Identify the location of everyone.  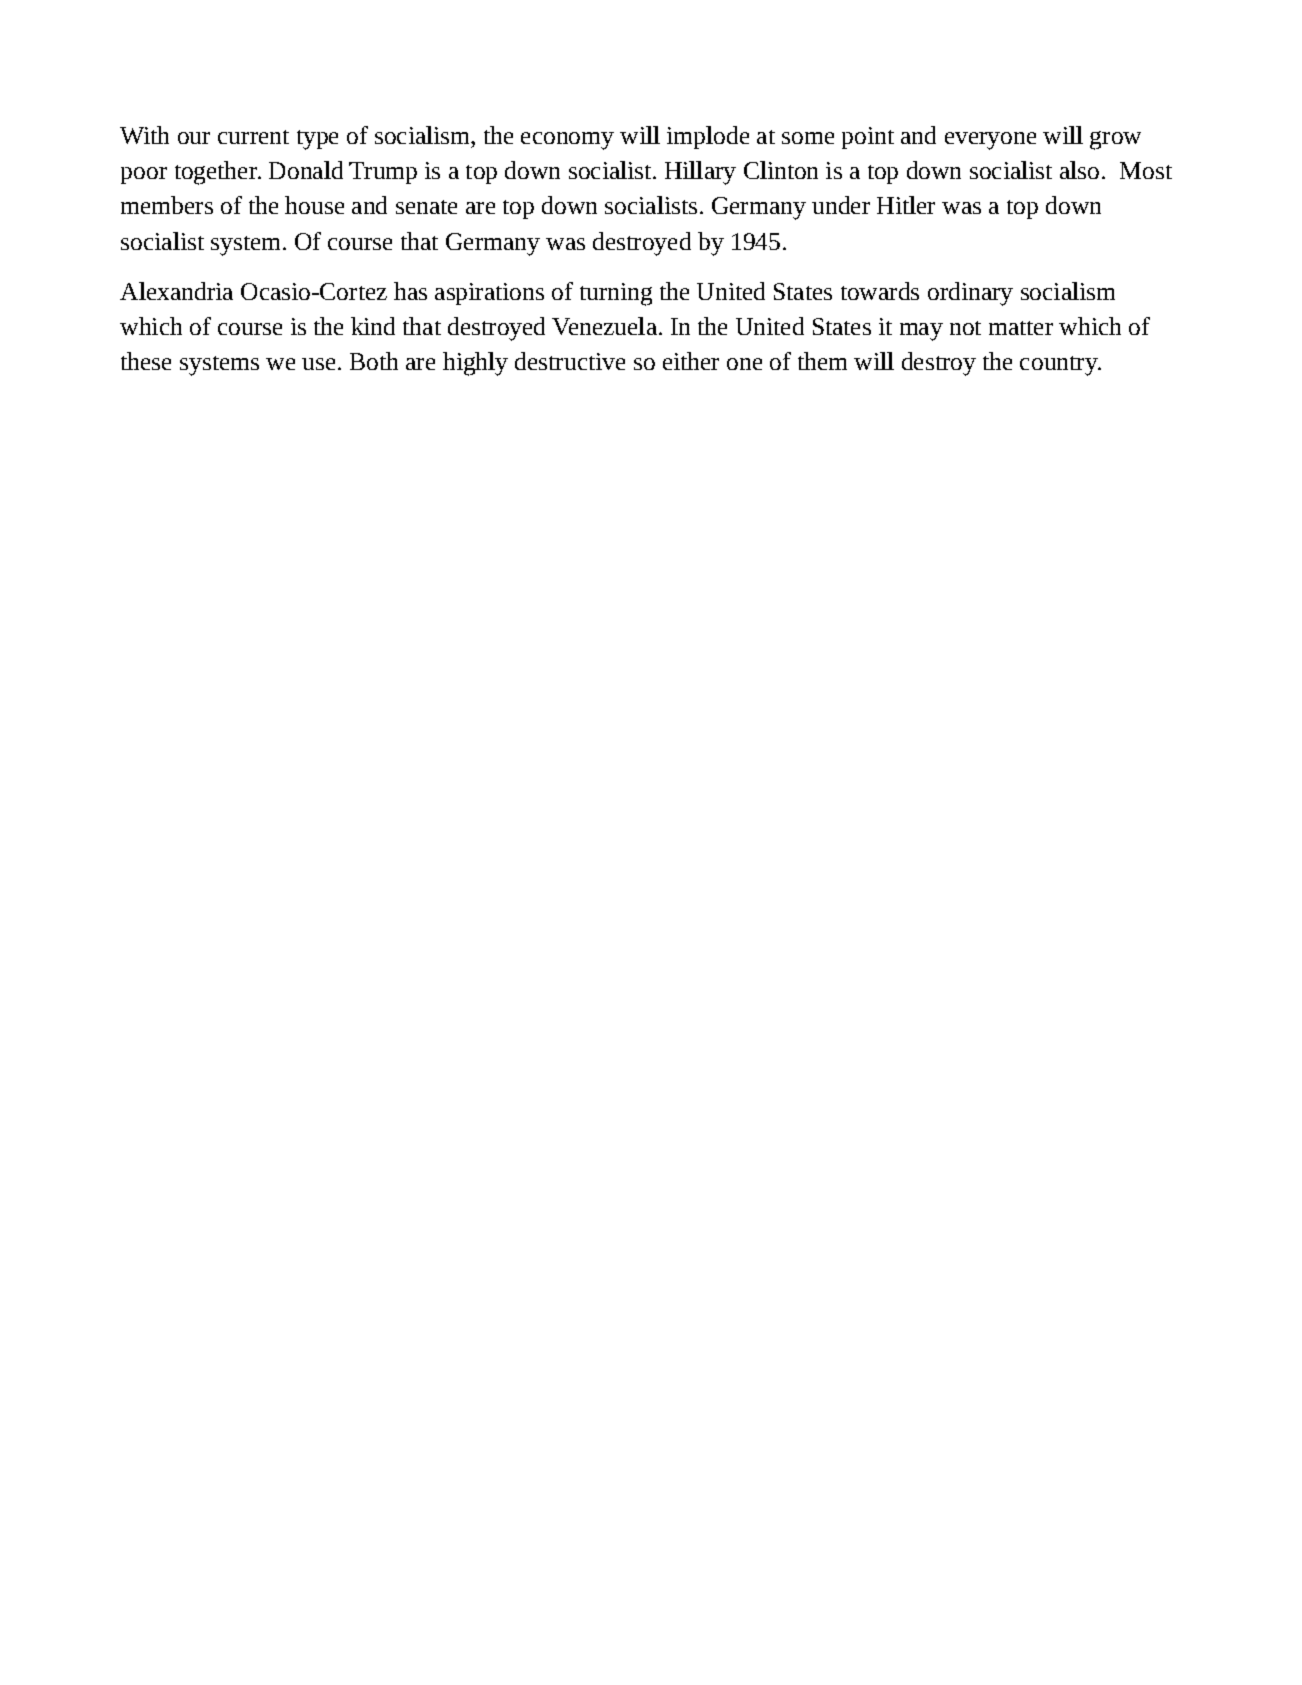
(990, 141).
